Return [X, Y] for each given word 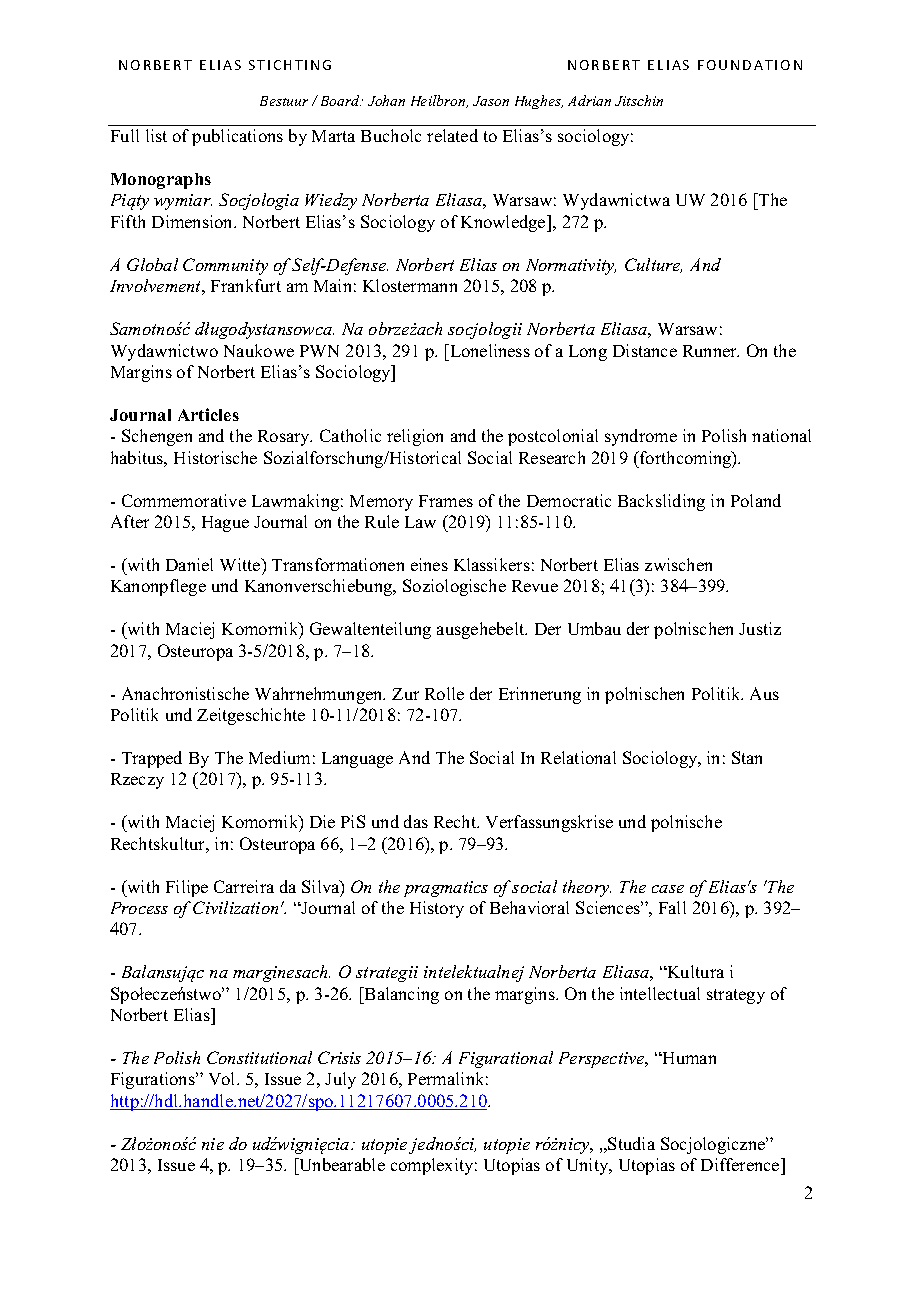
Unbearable [341, 1164]
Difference [741, 1164]
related [452, 135]
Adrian [589, 100]
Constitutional [259, 1057]
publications [237, 137]
